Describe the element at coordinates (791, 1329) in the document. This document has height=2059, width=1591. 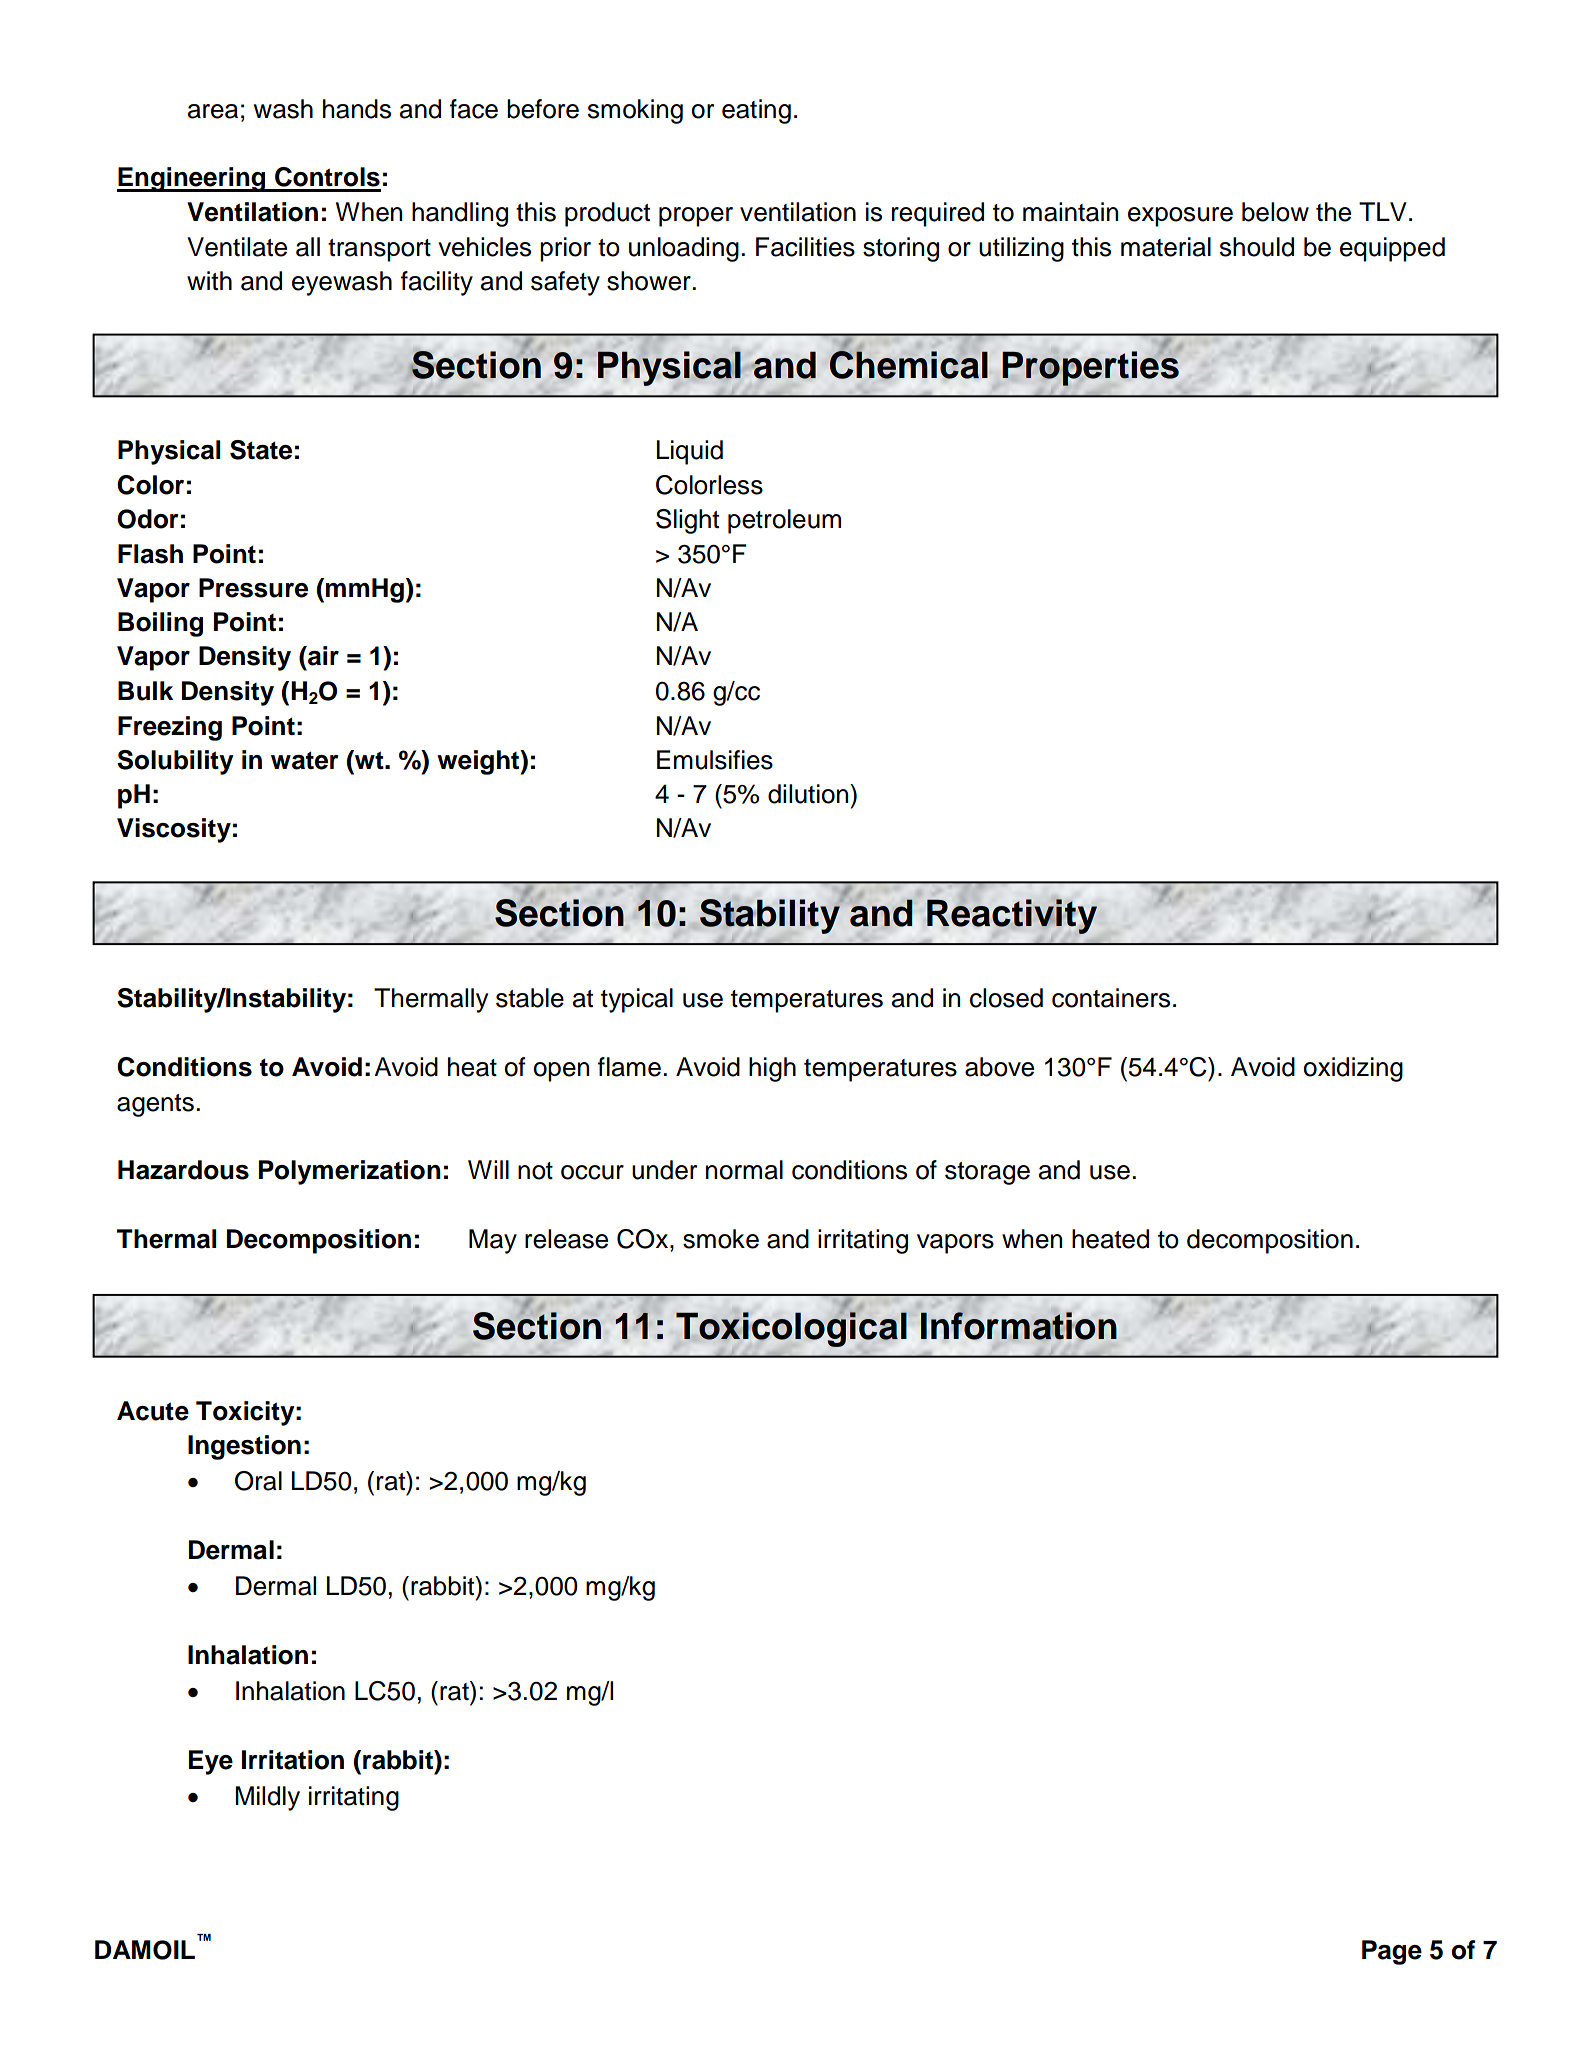
I see `Toxicological` at that location.
